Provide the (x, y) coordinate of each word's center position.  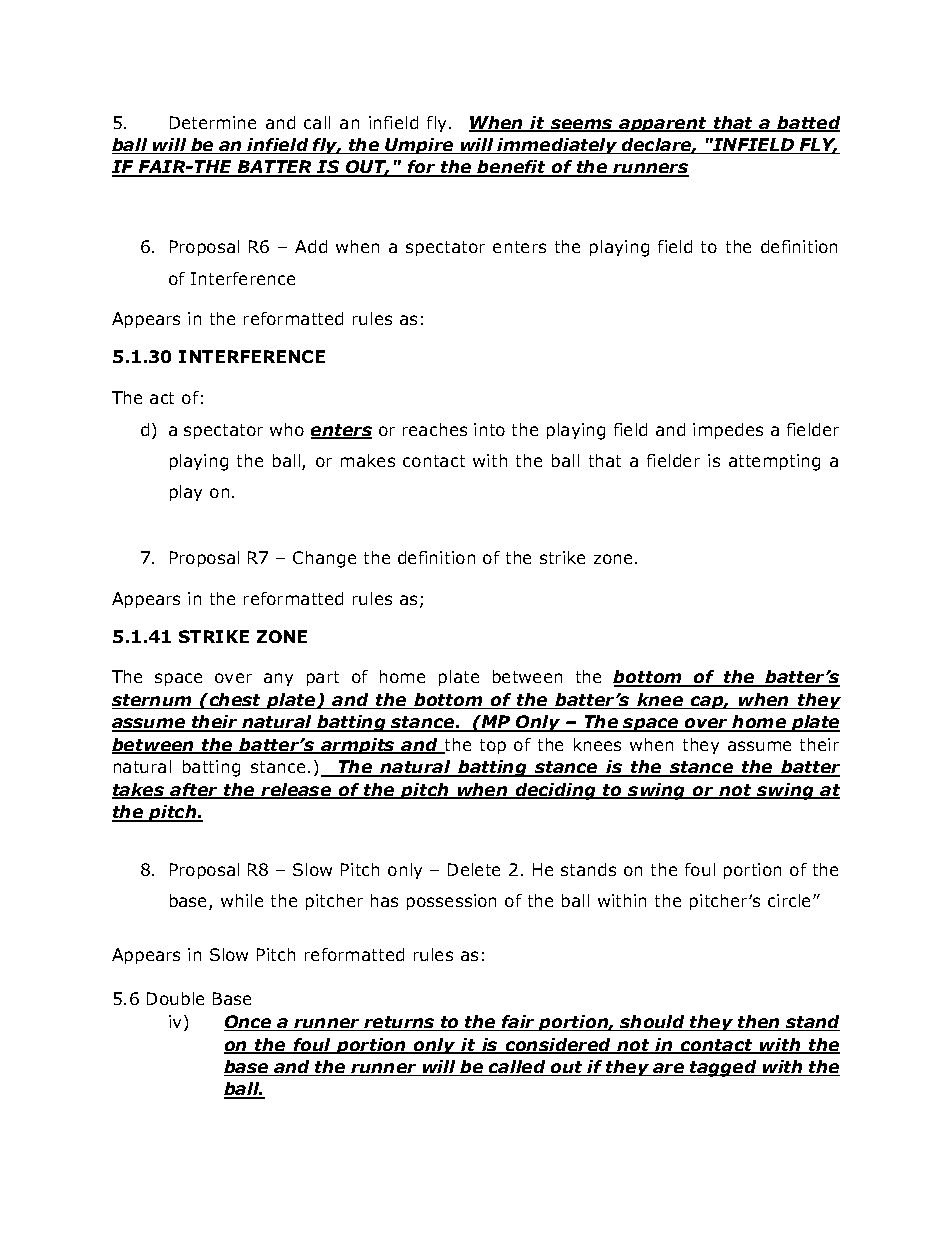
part (323, 678)
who (287, 429)
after (195, 791)
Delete (474, 869)
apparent (663, 124)
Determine (213, 122)
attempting (774, 462)
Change (324, 559)
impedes (728, 431)
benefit (512, 168)
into (489, 429)
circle (791, 900)
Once (249, 1023)
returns (399, 1023)
